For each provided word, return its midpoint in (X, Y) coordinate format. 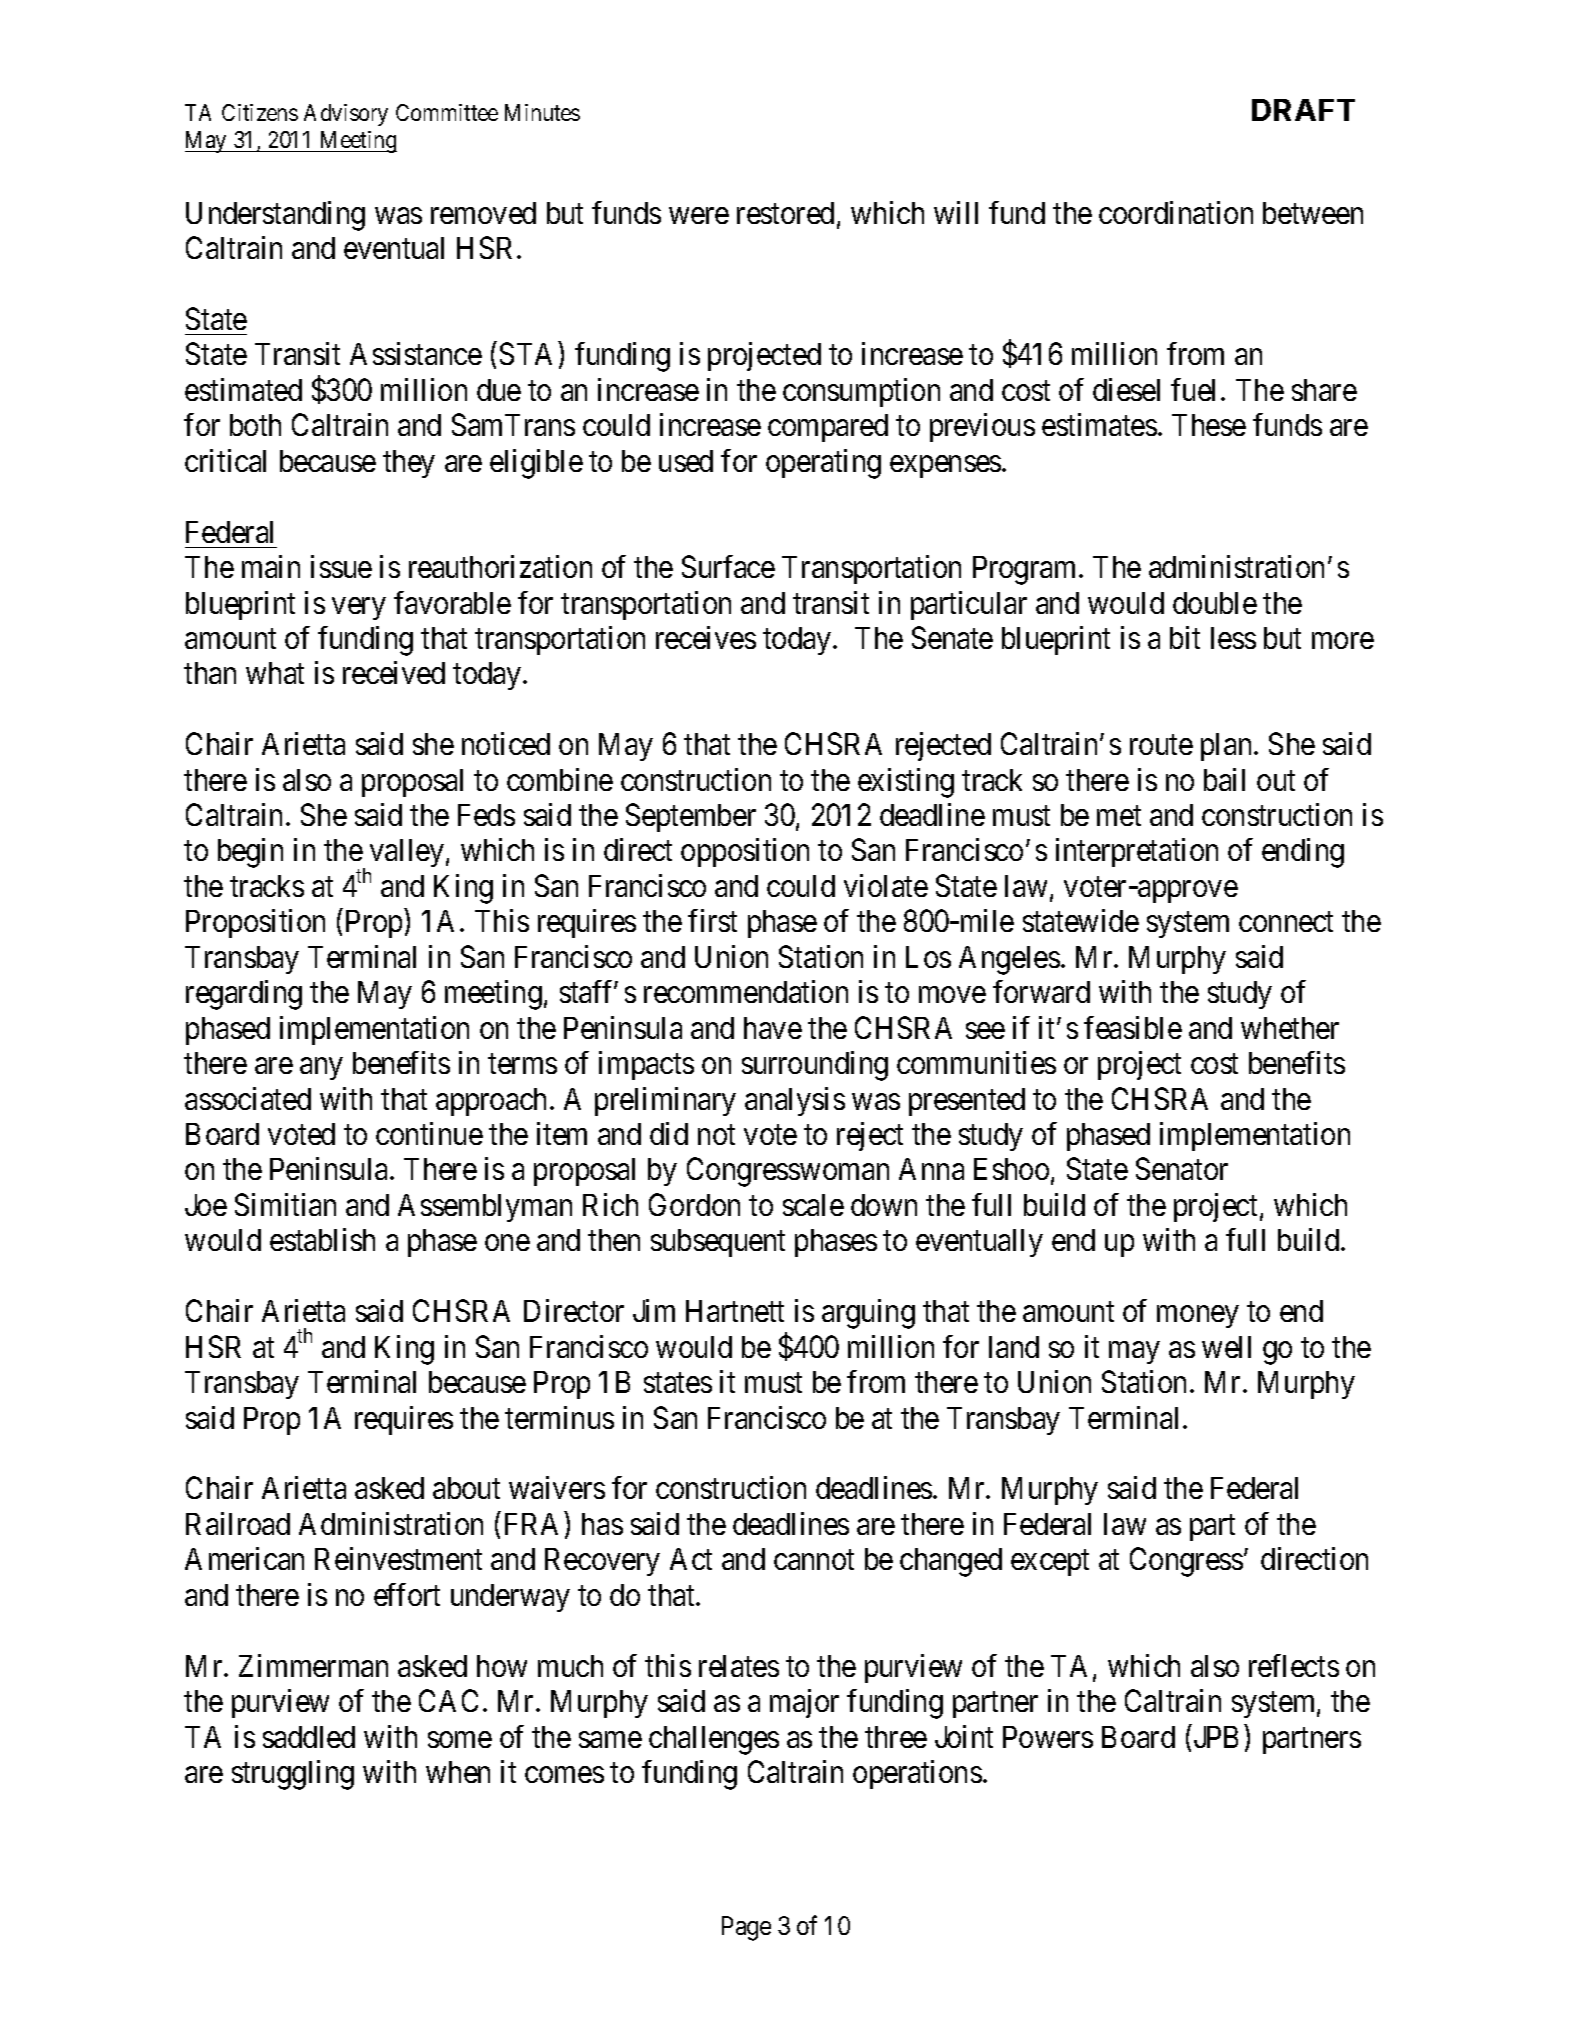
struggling (293, 1775)
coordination (1176, 212)
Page (746, 1928)
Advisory (346, 115)
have (773, 1028)
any (321, 1069)
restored (785, 213)
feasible (1133, 1027)
